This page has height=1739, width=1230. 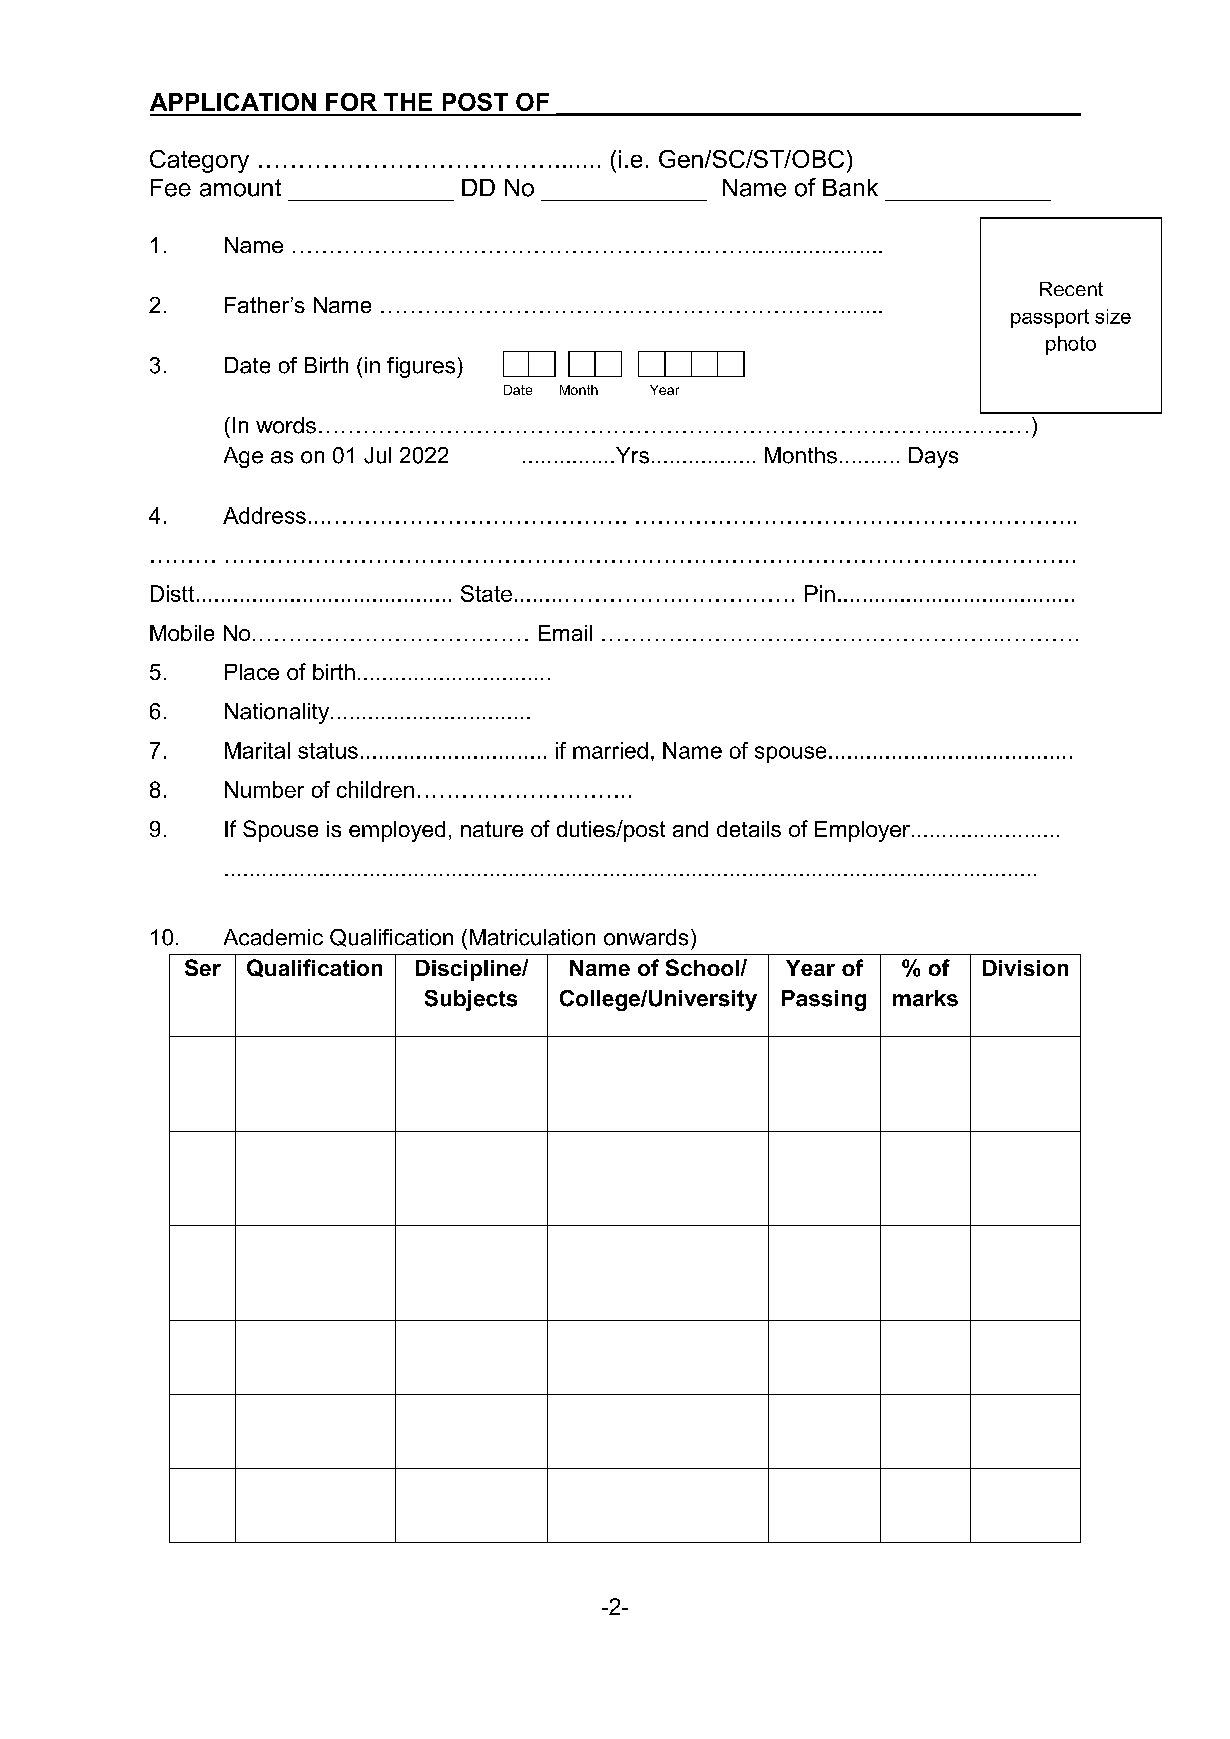 I want to click on Days, so click(x=933, y=457).
